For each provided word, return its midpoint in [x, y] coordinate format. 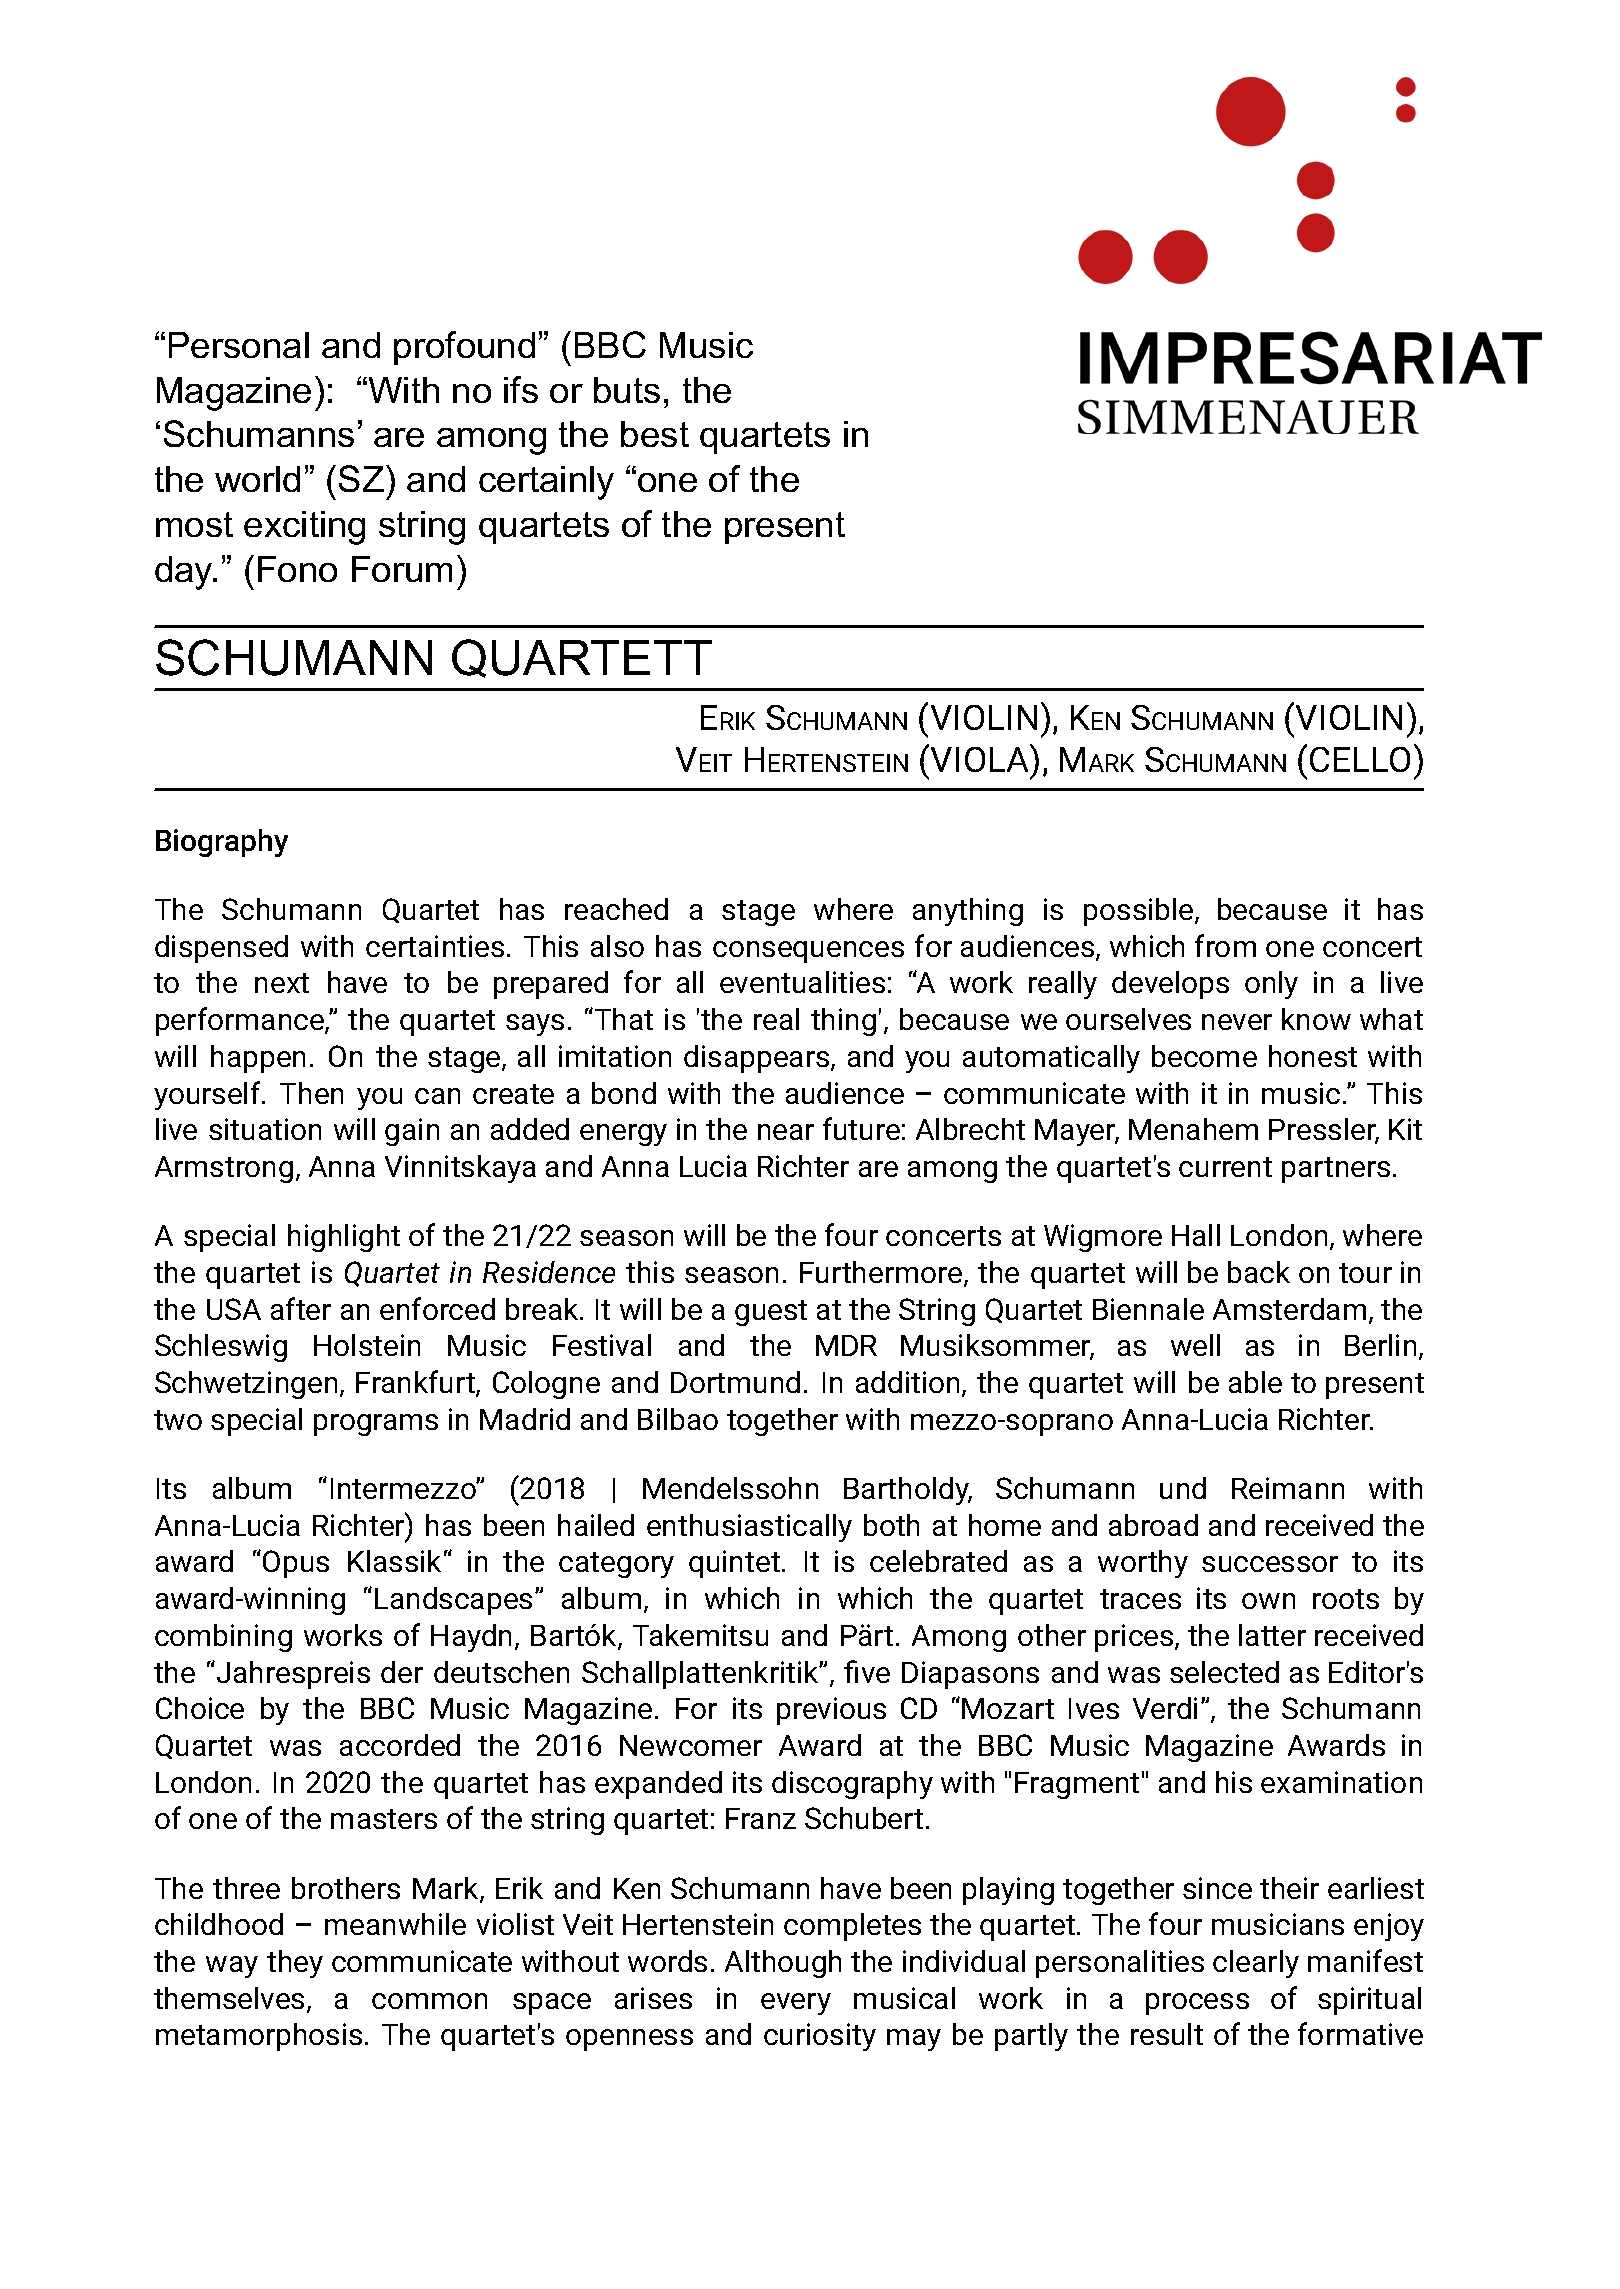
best [655, 434]
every [796, 2004]
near [786, 1132]
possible [1140, 912]
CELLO [1360, 759]
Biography [222, 843]
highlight [344, 1238]
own [1268, 1601]
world [257, 479]
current [1225, 1167]
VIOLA [981, 758]
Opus [296, 1564]
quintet [734, 1564]
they [295, 1964]
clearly [1256, 1964]
